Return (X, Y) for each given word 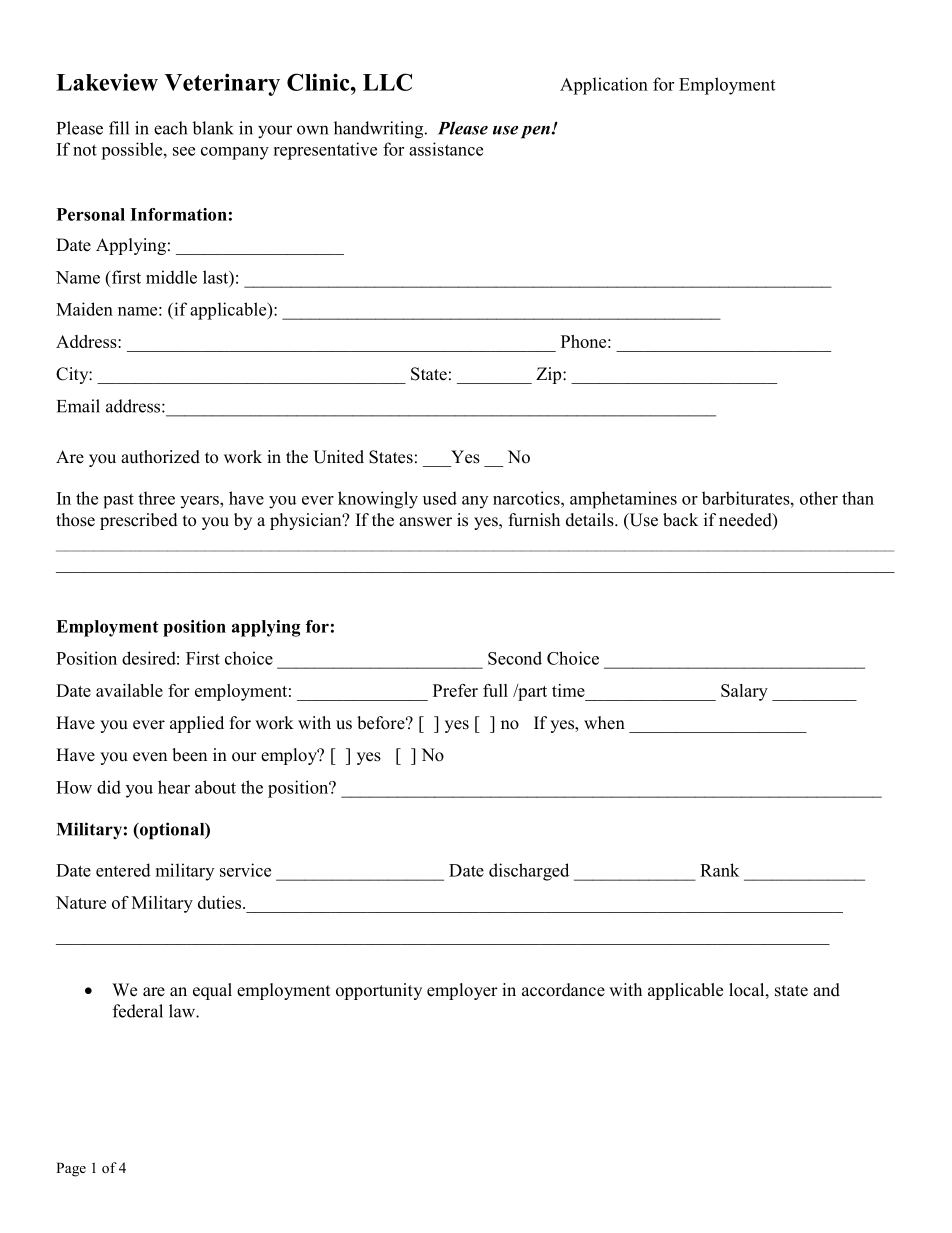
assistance (446, 149)
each (170, 128)
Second (515, 658)
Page (71, 1169)
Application (604, 86)
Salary (744, 692)
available (129, 690)
